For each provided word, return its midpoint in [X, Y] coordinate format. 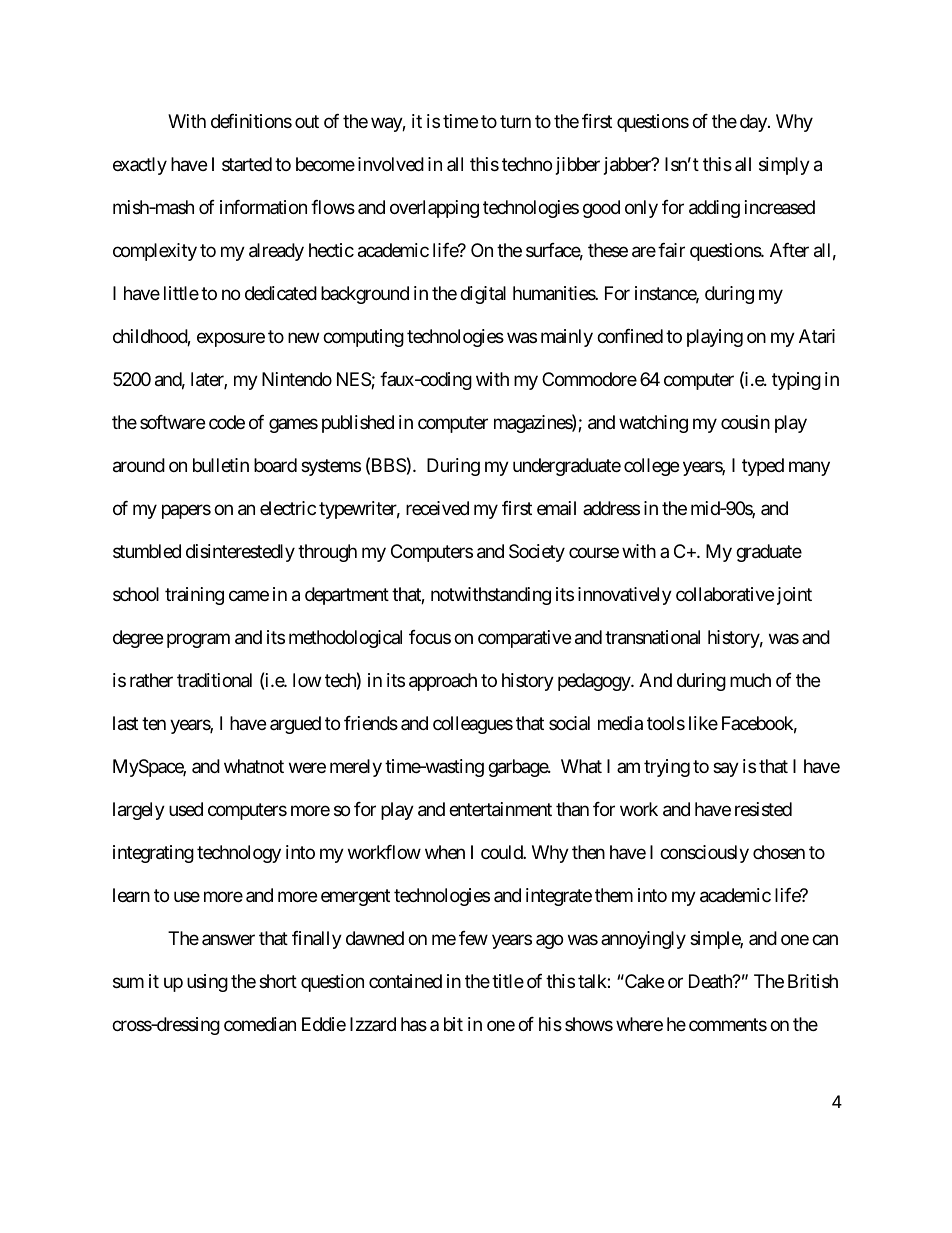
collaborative [725, 594]
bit [453, 1024]
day [754, 123]
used [186, 809]
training [194, 596]
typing [796, 381]
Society [537, 553]
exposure [231, 340]
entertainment [500, 809]
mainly [567, 338]
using [207, 983]
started [247, 164]
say [726, 769]
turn [515, 122]
